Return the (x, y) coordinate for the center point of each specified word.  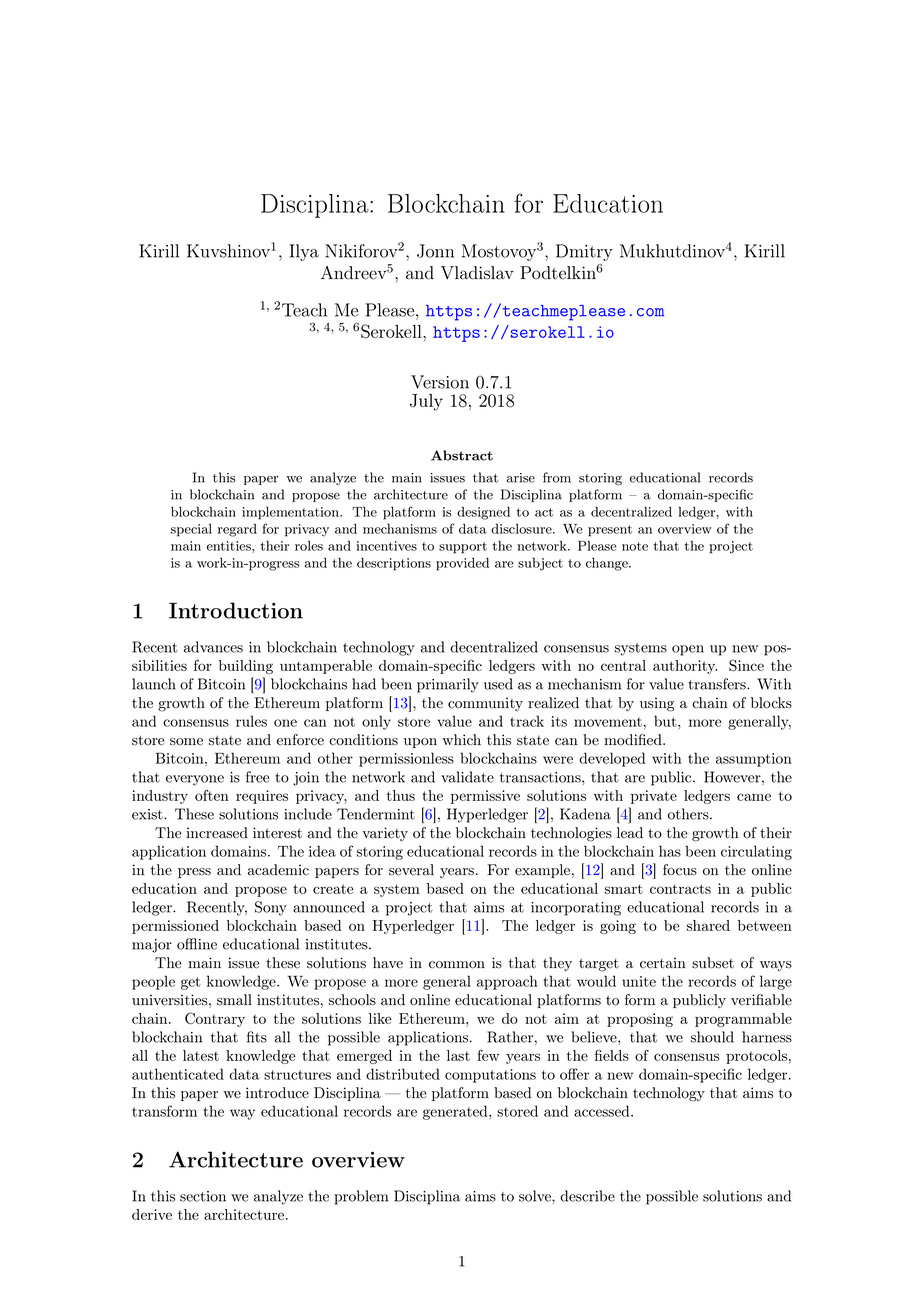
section (203, 1196)
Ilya (304, 252)
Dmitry (584, 252)
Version (440, 382)
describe (587, 1196)
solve (536, 1196)
